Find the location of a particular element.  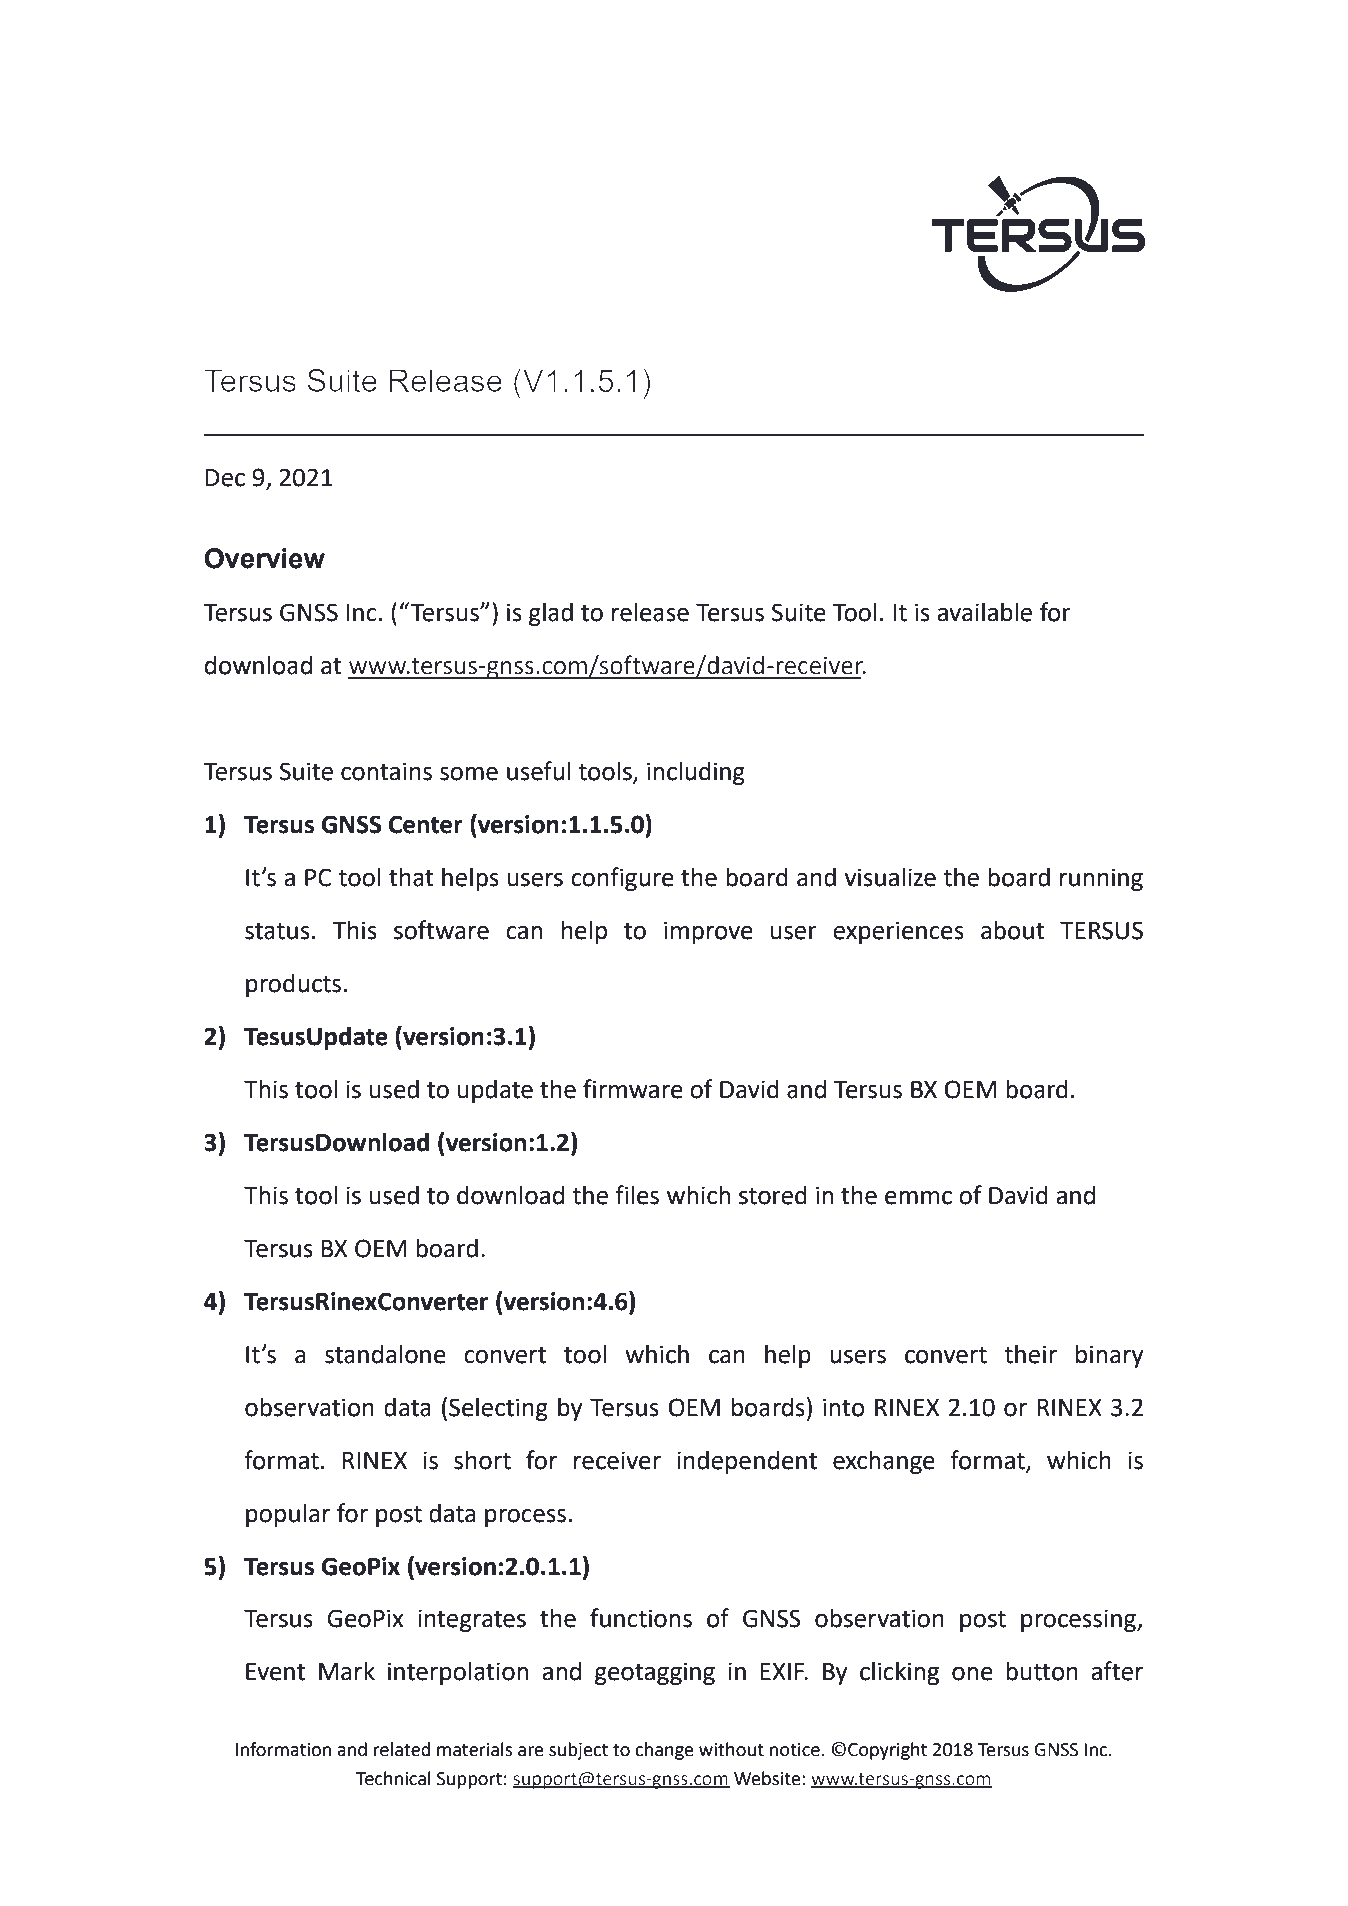

related is located at coordinates (402, 1749).
